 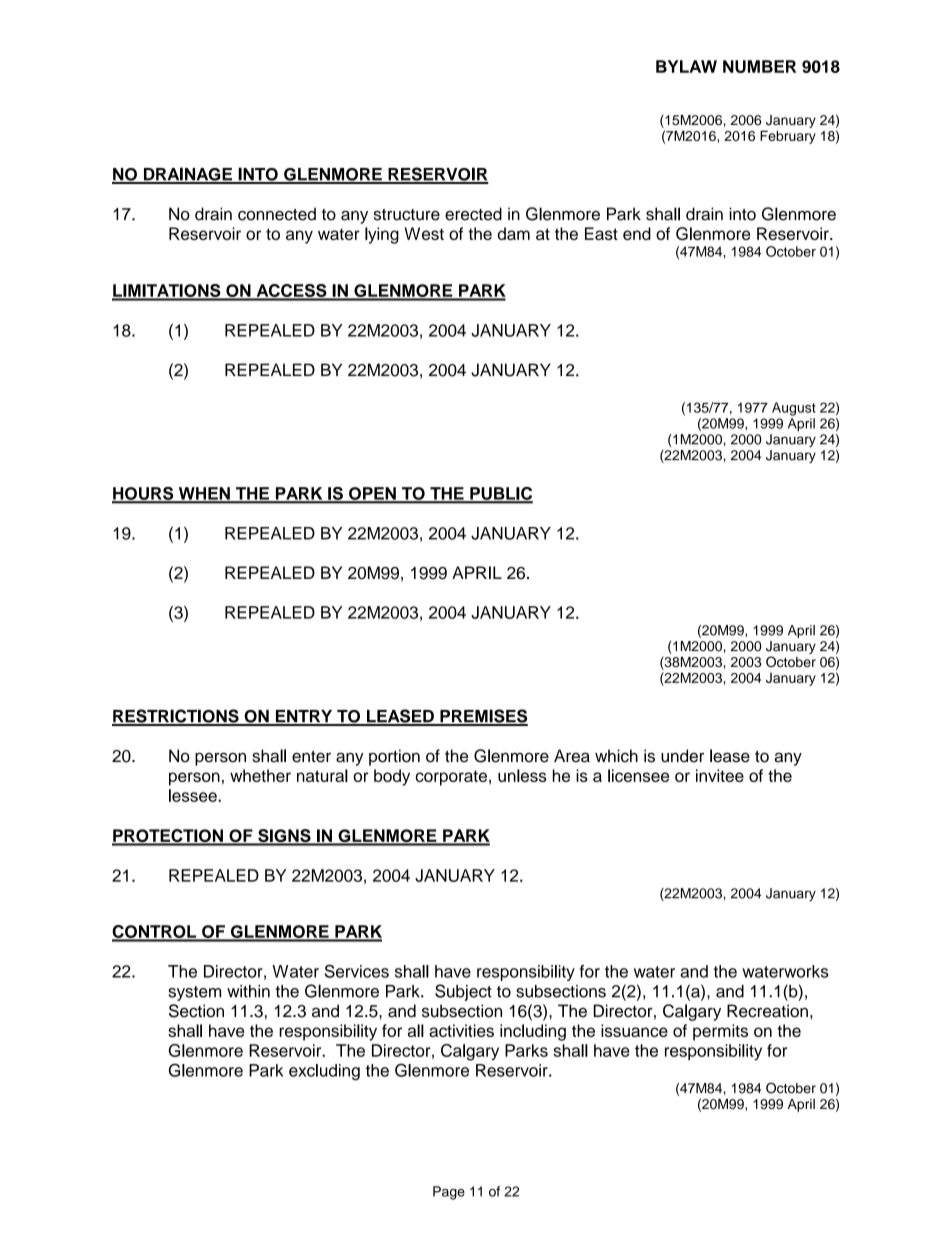 I want to click on PREMISES, so click(x=483, y=717).
